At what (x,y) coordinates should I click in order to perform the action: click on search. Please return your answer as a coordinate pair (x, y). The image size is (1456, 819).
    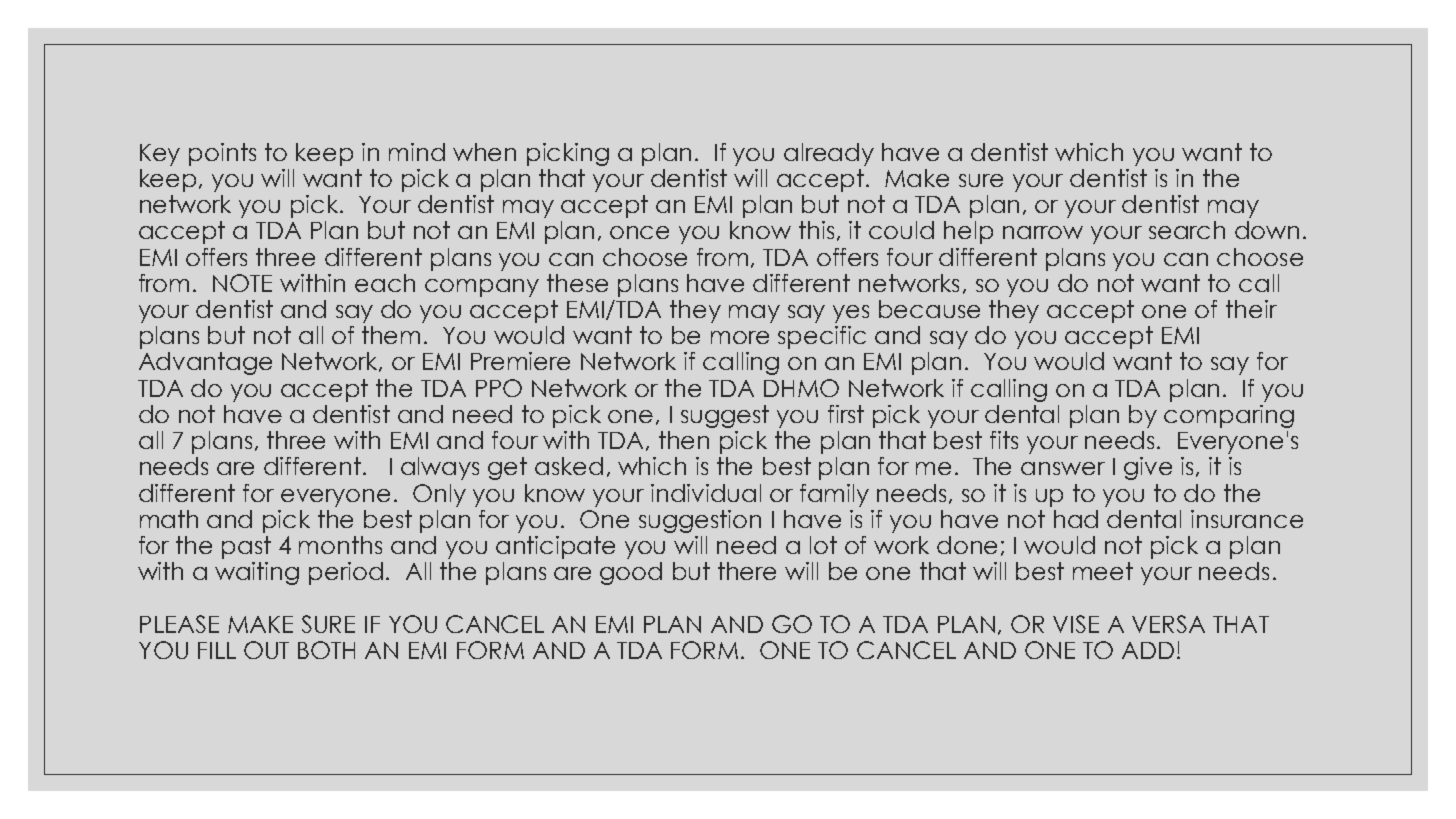
    Looking at the image, I should click on (1187, 230).
